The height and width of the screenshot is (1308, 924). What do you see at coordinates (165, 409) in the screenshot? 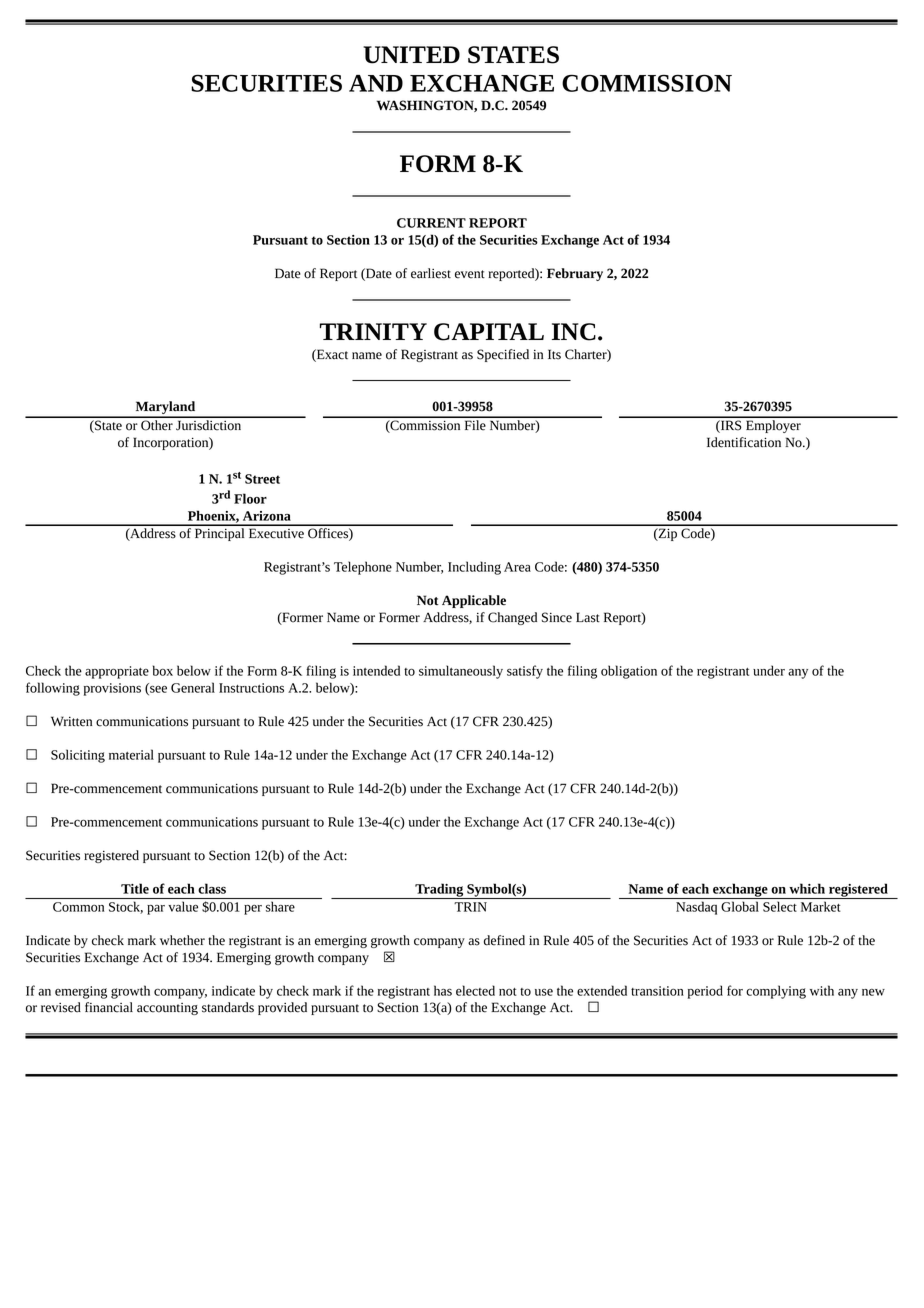
I see `Maryland` at bounding box center [165, 409].
